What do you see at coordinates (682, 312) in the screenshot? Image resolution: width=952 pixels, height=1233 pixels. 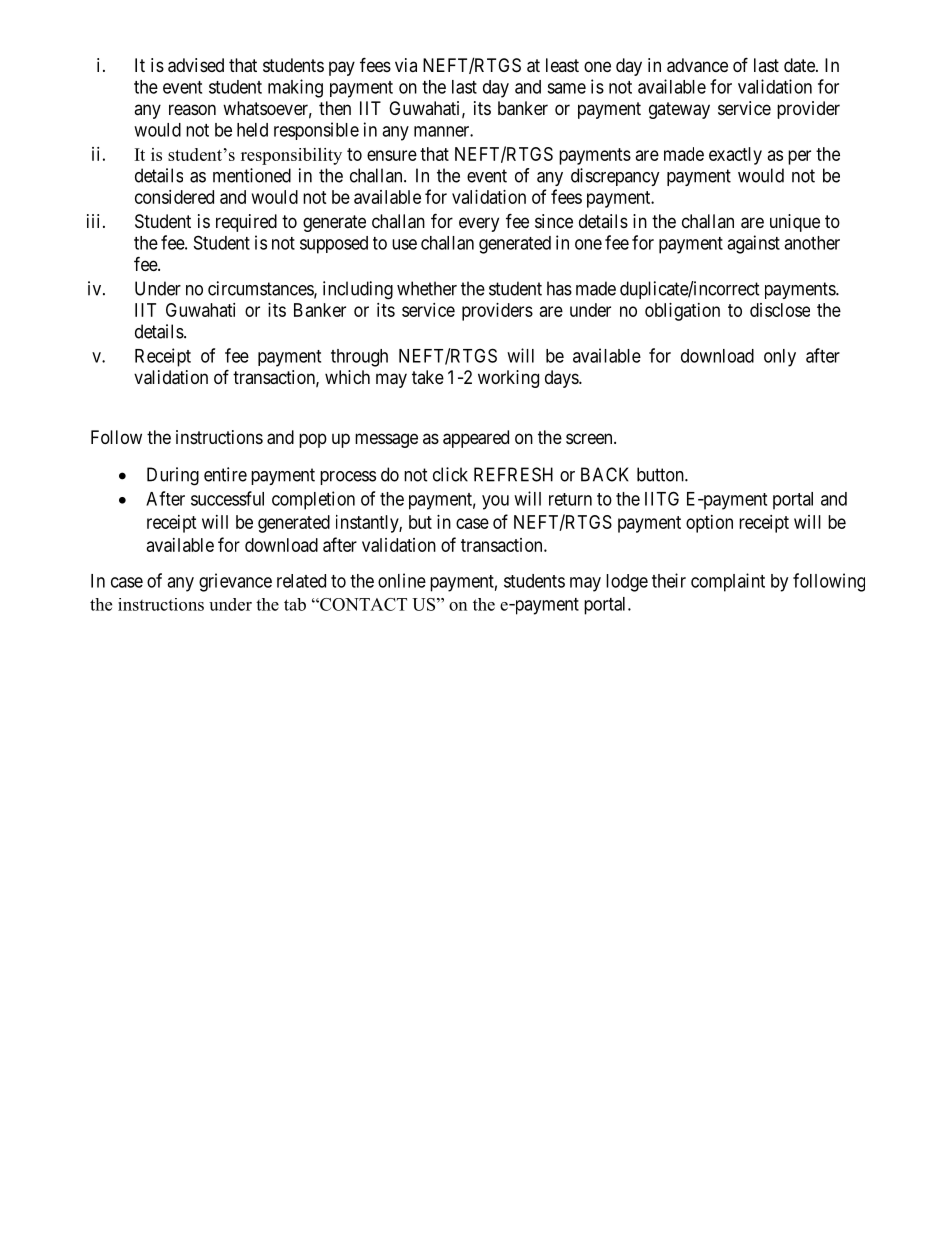 I see `obligation` at bounding box center [682, 312].
